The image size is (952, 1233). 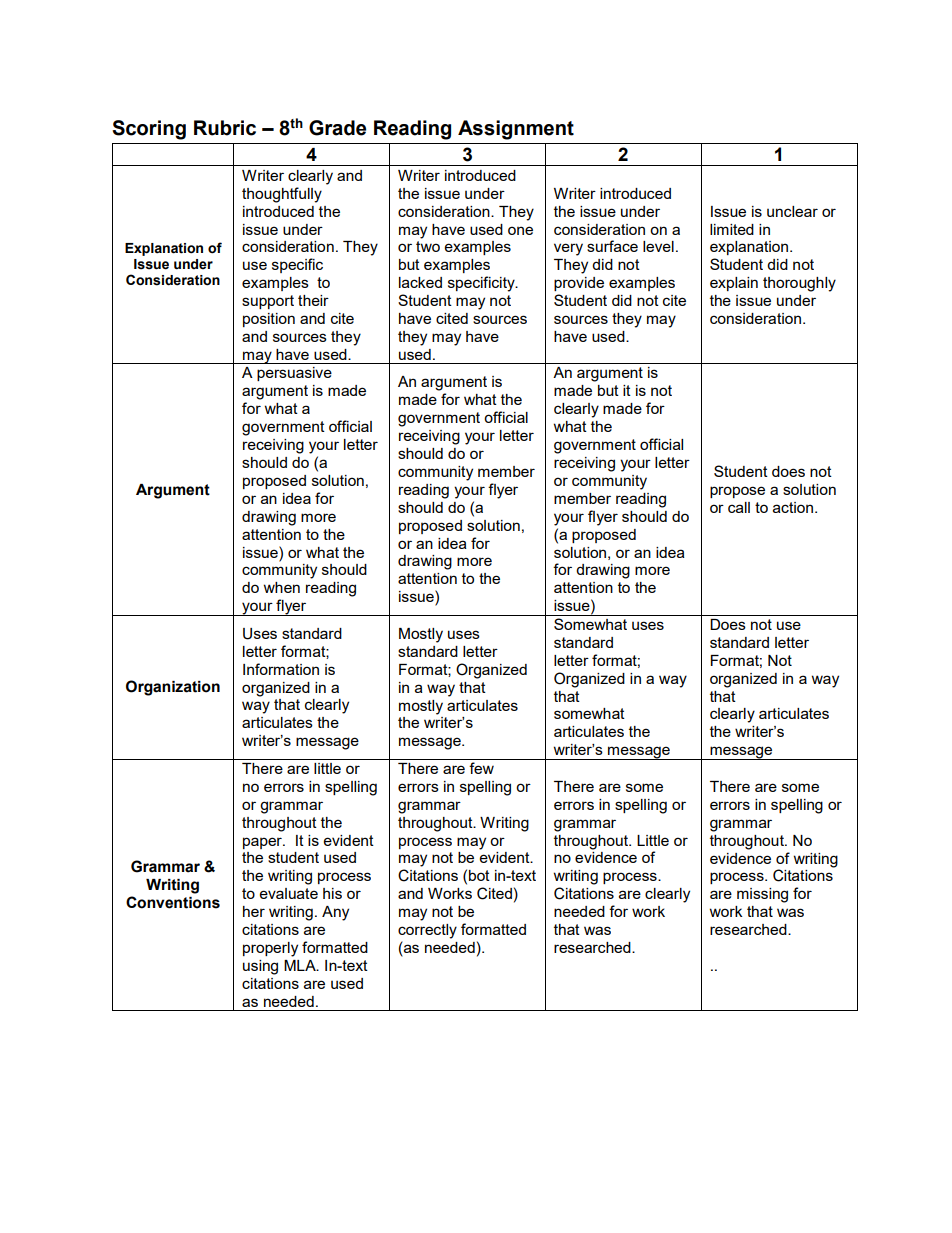 I want to click on action, so click(x=794, y=507).
